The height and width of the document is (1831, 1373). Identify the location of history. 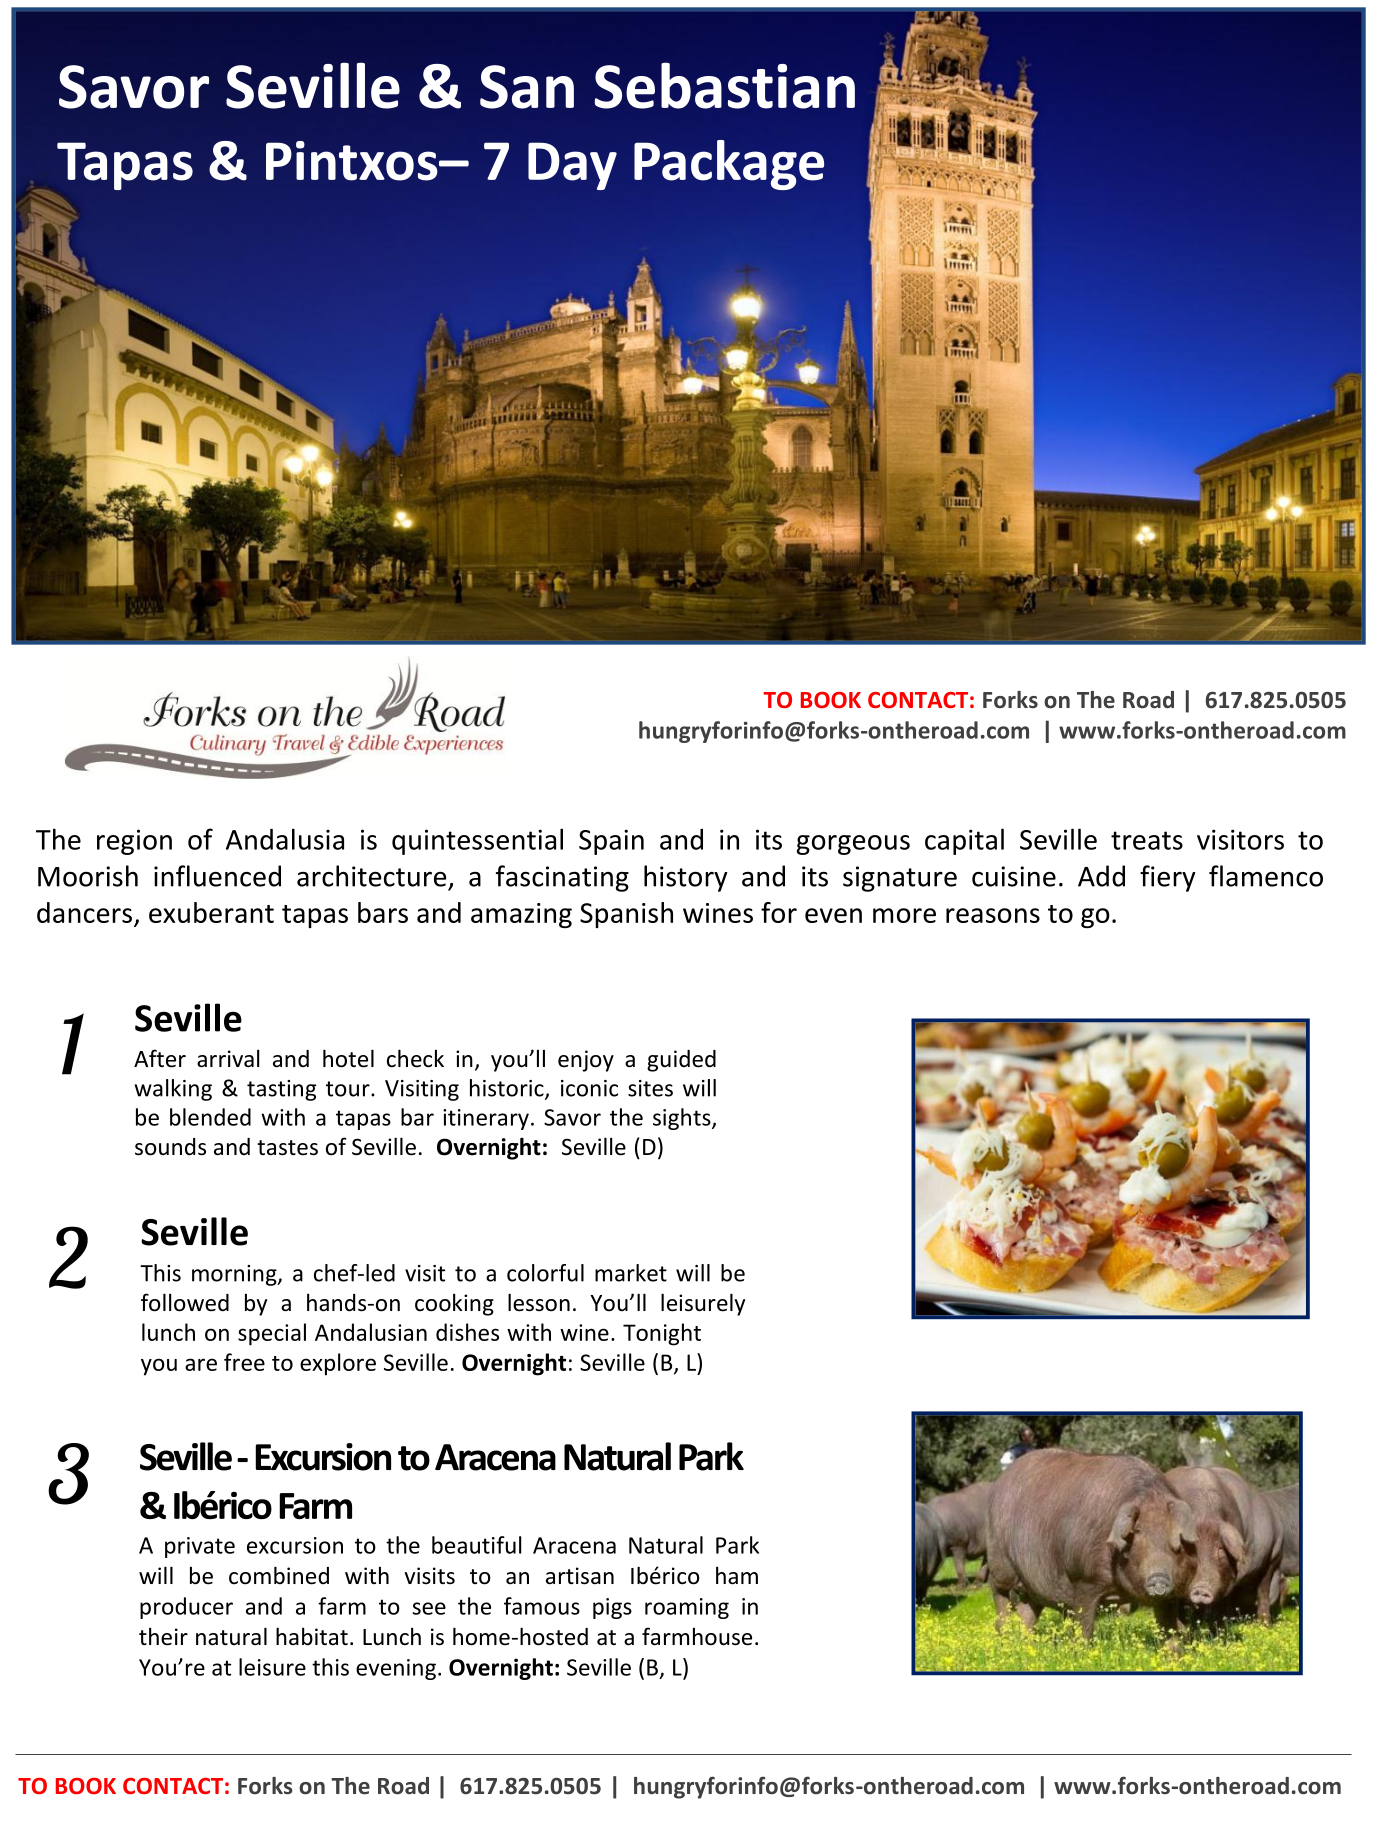
(686, 878).
